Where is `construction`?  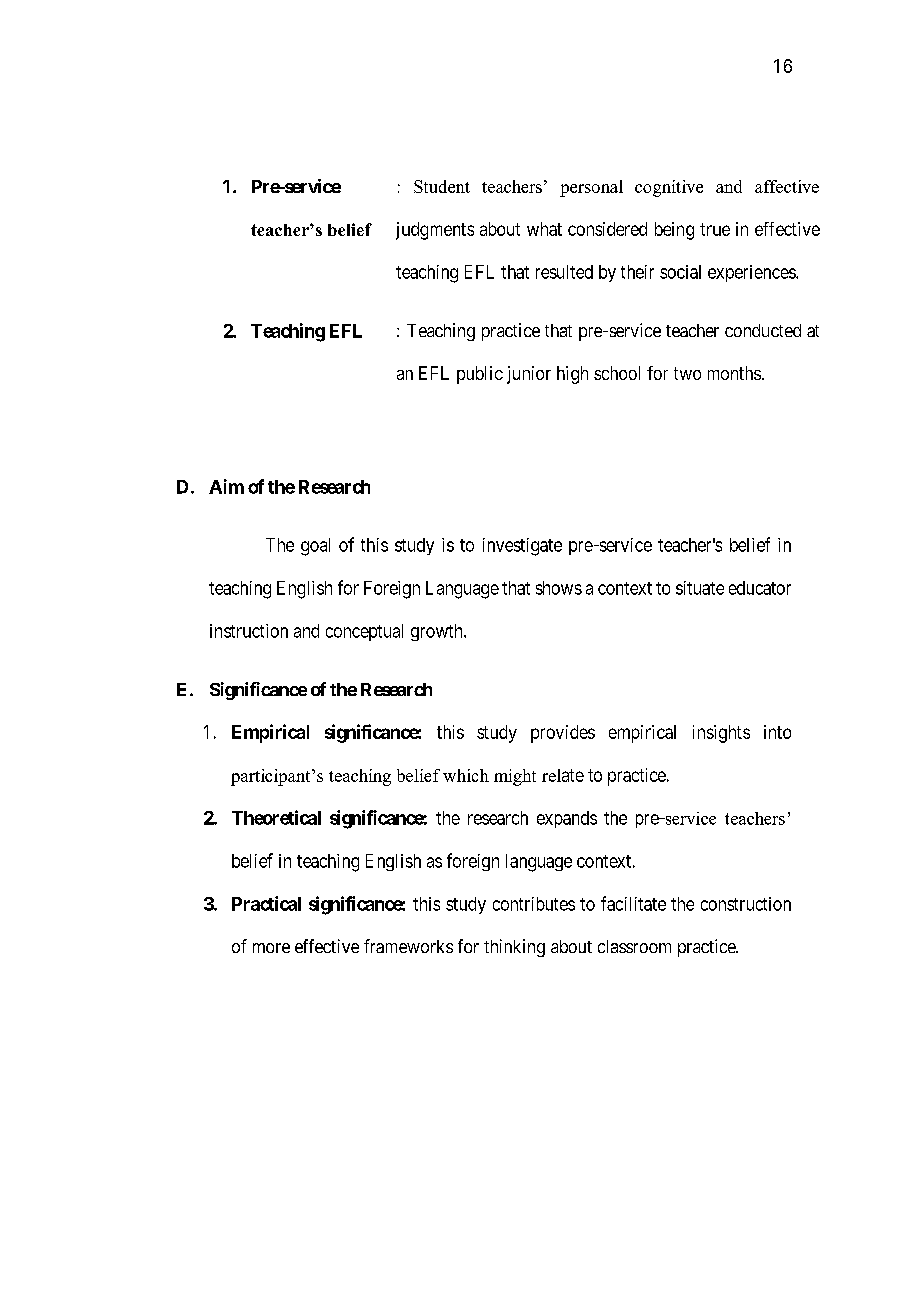 construction is located at coordinates (746, 904).
